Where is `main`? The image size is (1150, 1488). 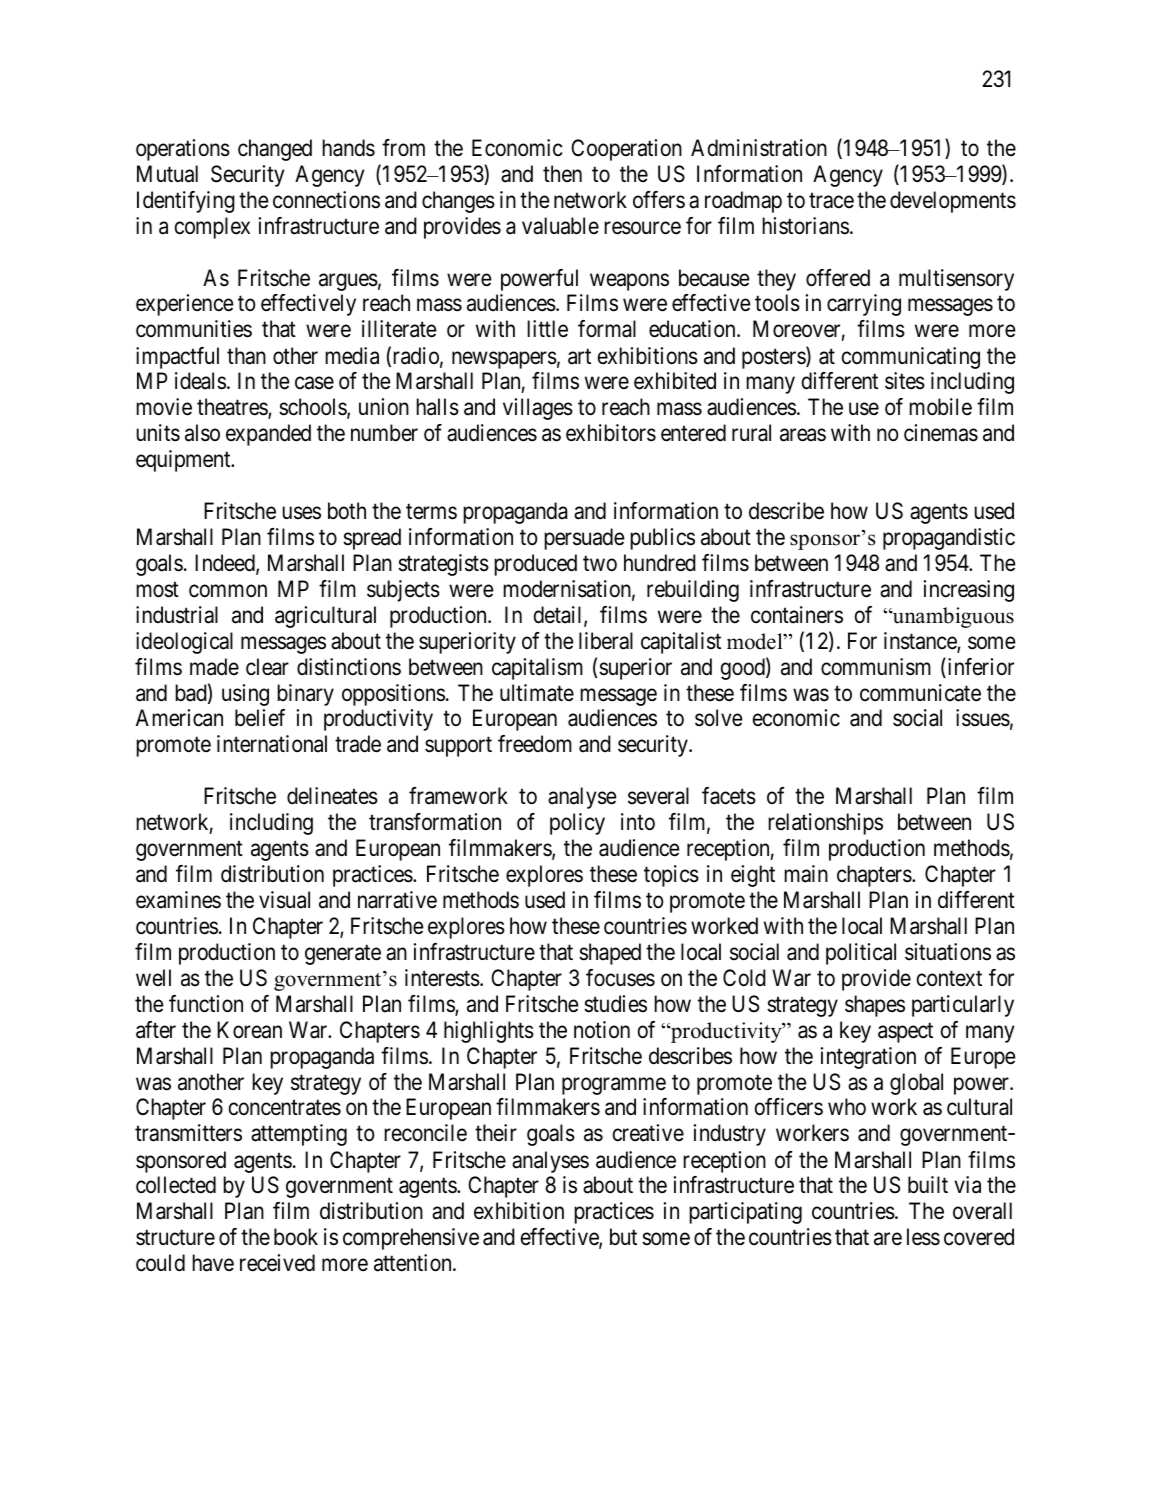
main is located at coordinates (806, 874).
